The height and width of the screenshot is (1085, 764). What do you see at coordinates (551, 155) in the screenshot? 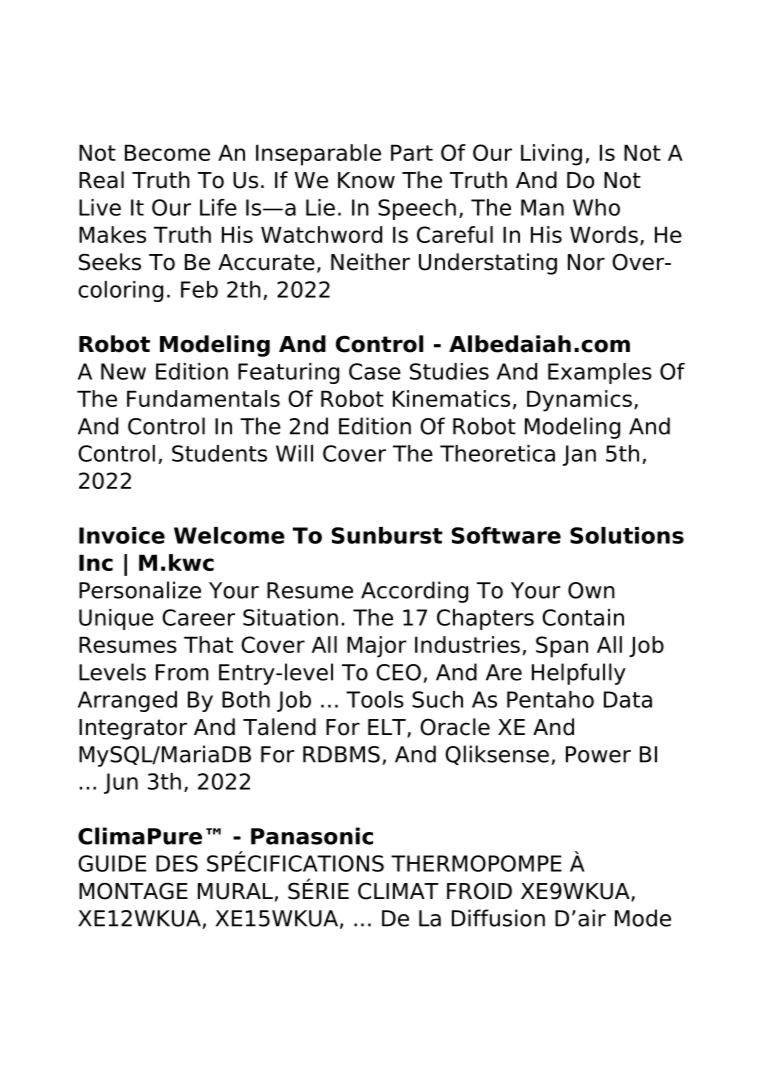
I see `Living` at bounding box center [551, 155].
